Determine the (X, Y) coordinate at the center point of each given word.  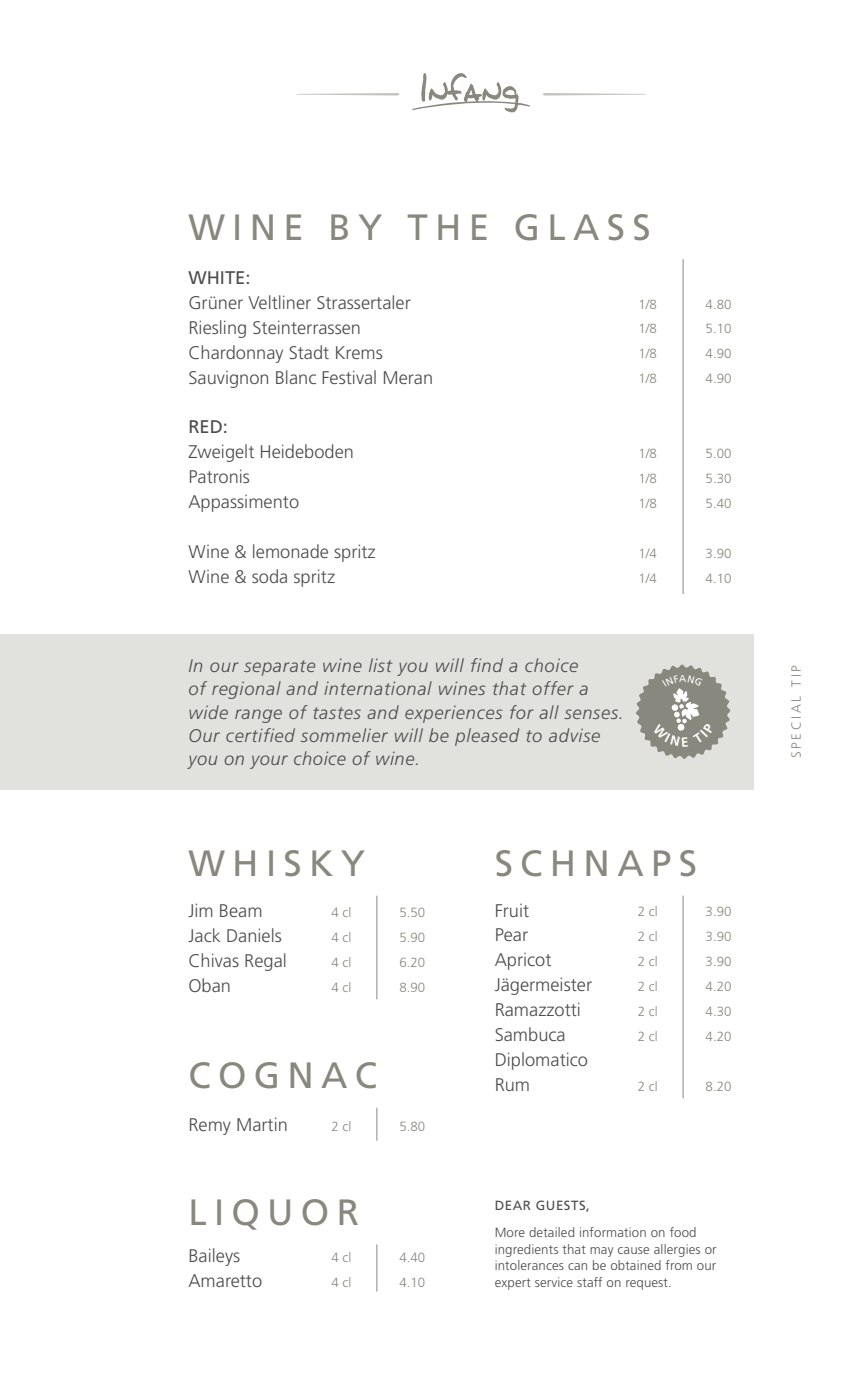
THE (447, 227)
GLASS (582, 227)
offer (553, 688)
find (487, 665)
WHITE (216, 277)
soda (269, 576)
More (510, 1232)
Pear (512, 934)
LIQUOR (274, 1214)
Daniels (254, 935)
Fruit (512, 910)
